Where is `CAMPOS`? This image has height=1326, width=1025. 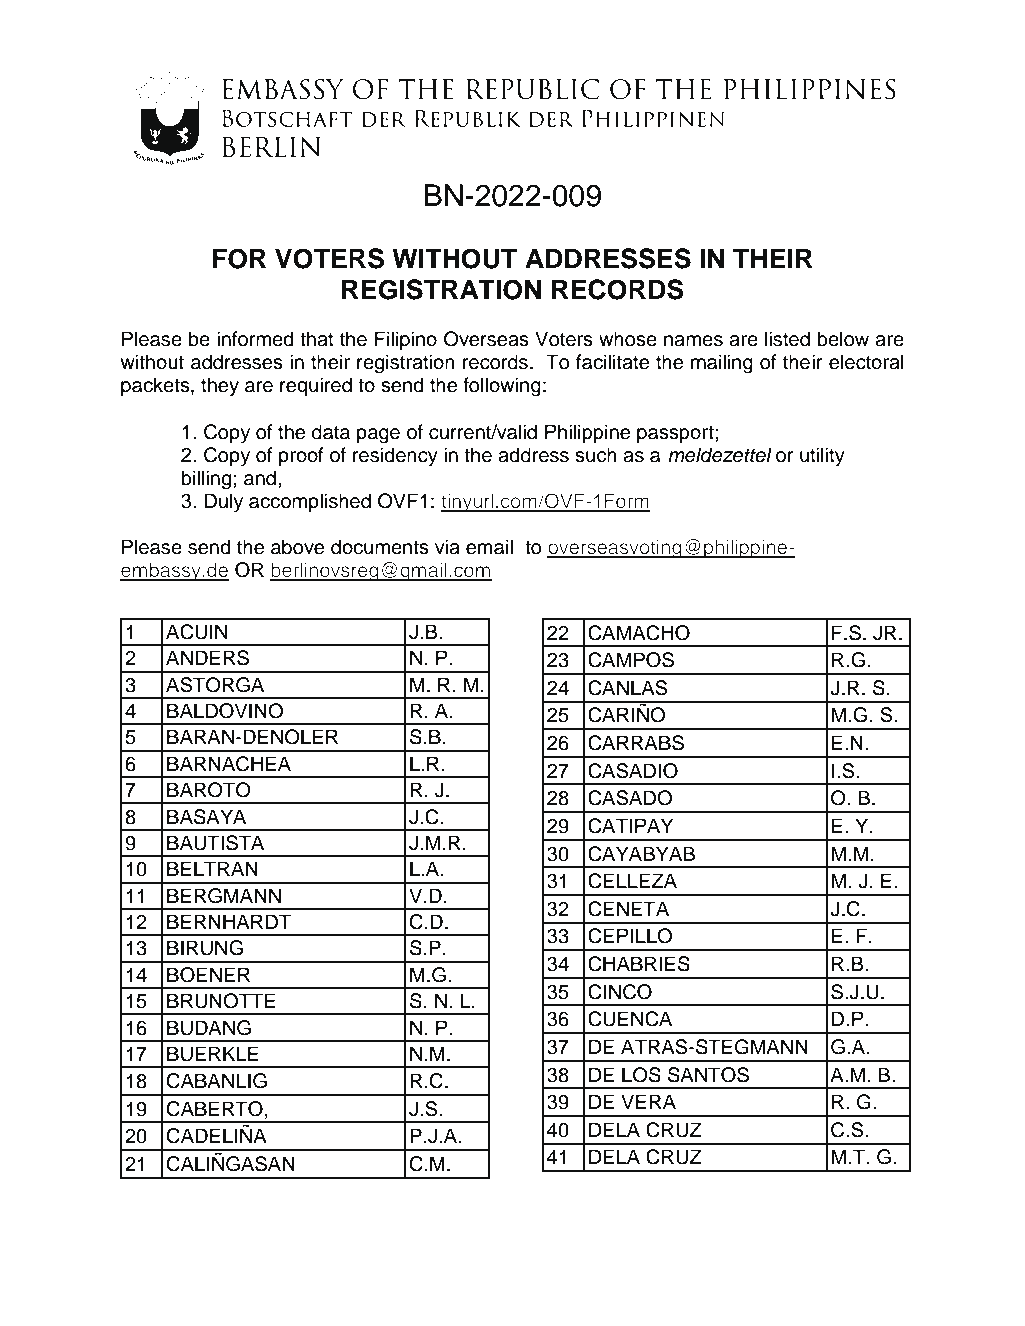
CAMPOS is located at coordinates (631, 660).
